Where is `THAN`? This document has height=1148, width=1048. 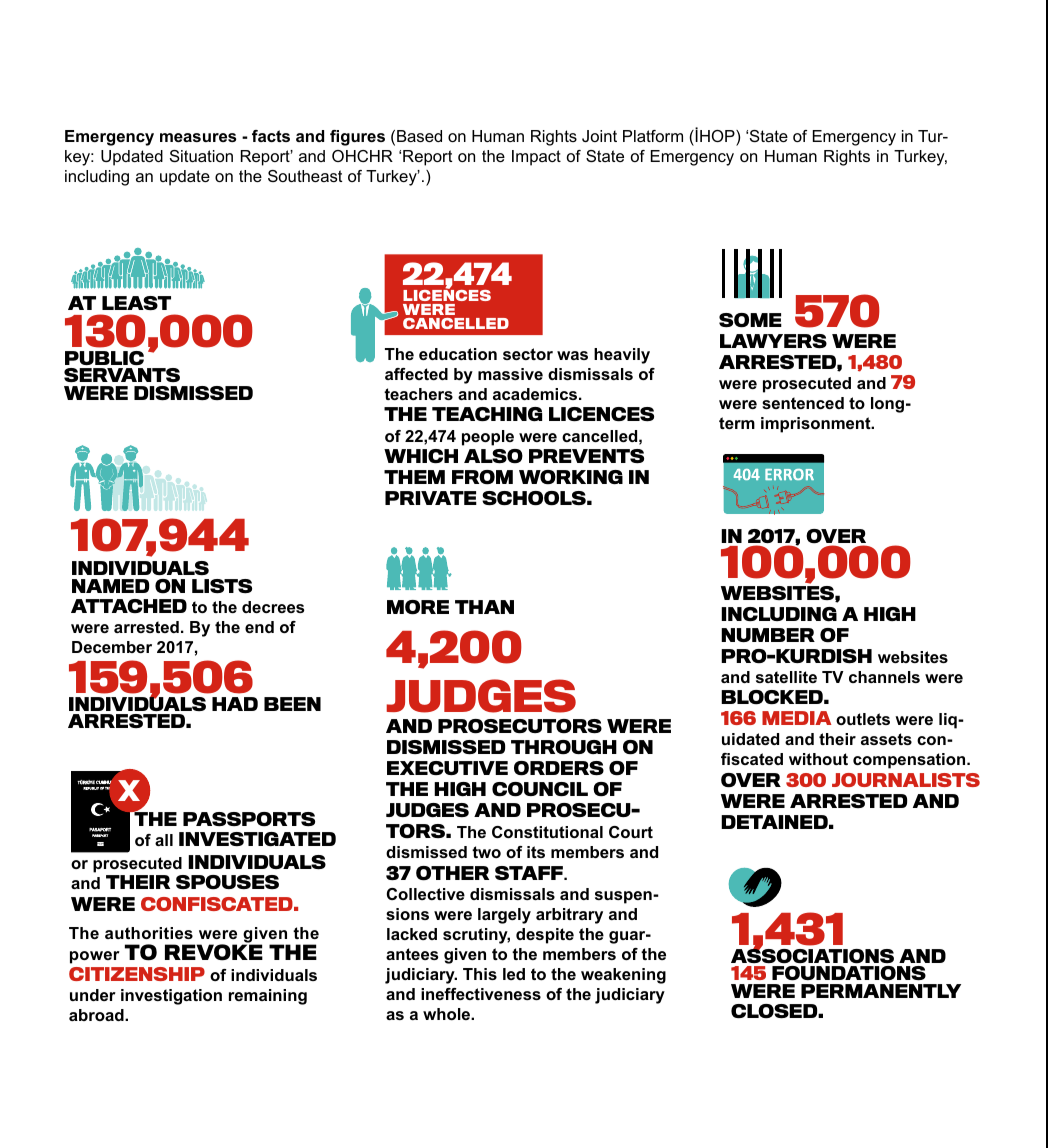 THAN is located at coordinates (484, 607).
